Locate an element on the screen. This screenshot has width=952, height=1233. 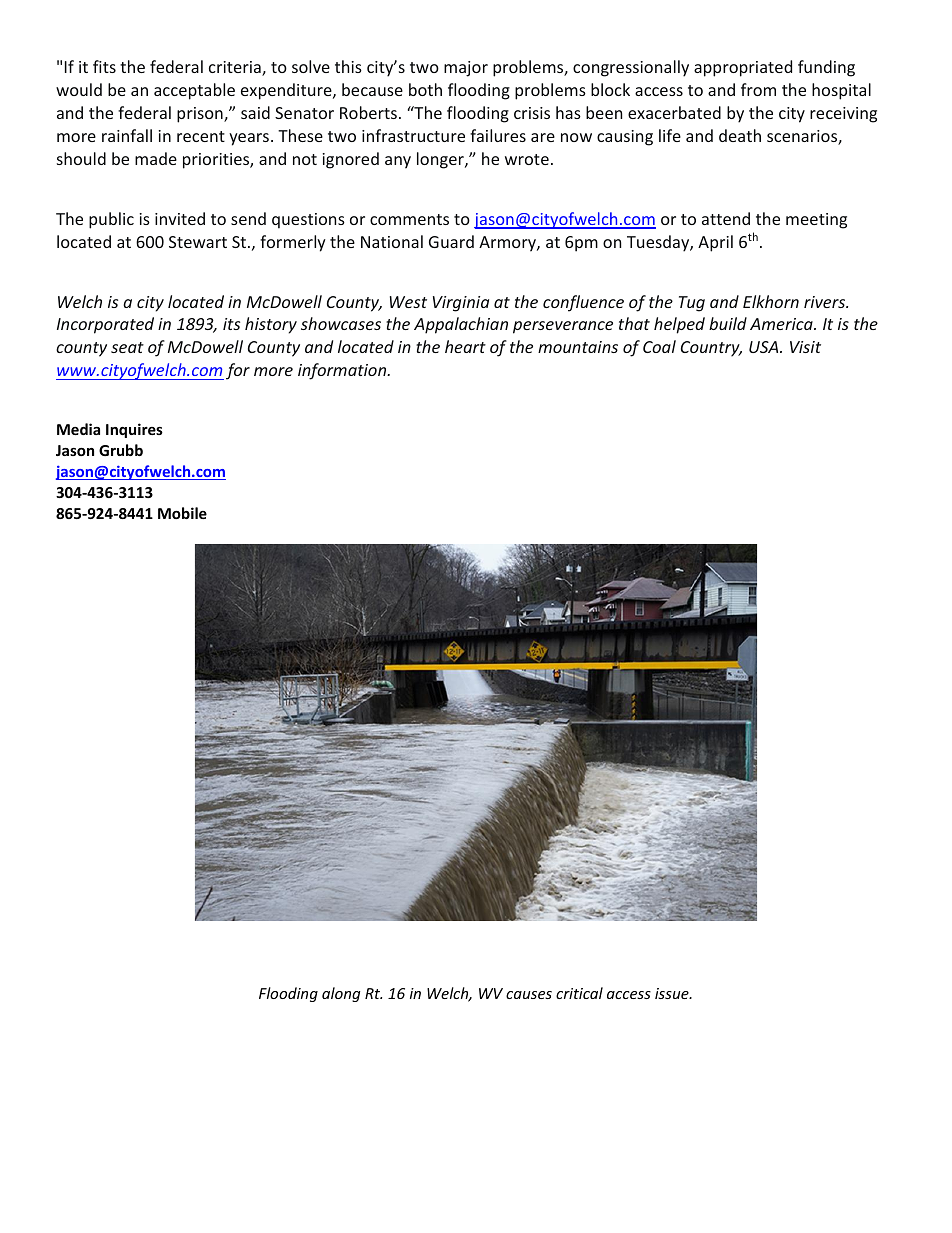
causes is located at coordinates (529, 995).
